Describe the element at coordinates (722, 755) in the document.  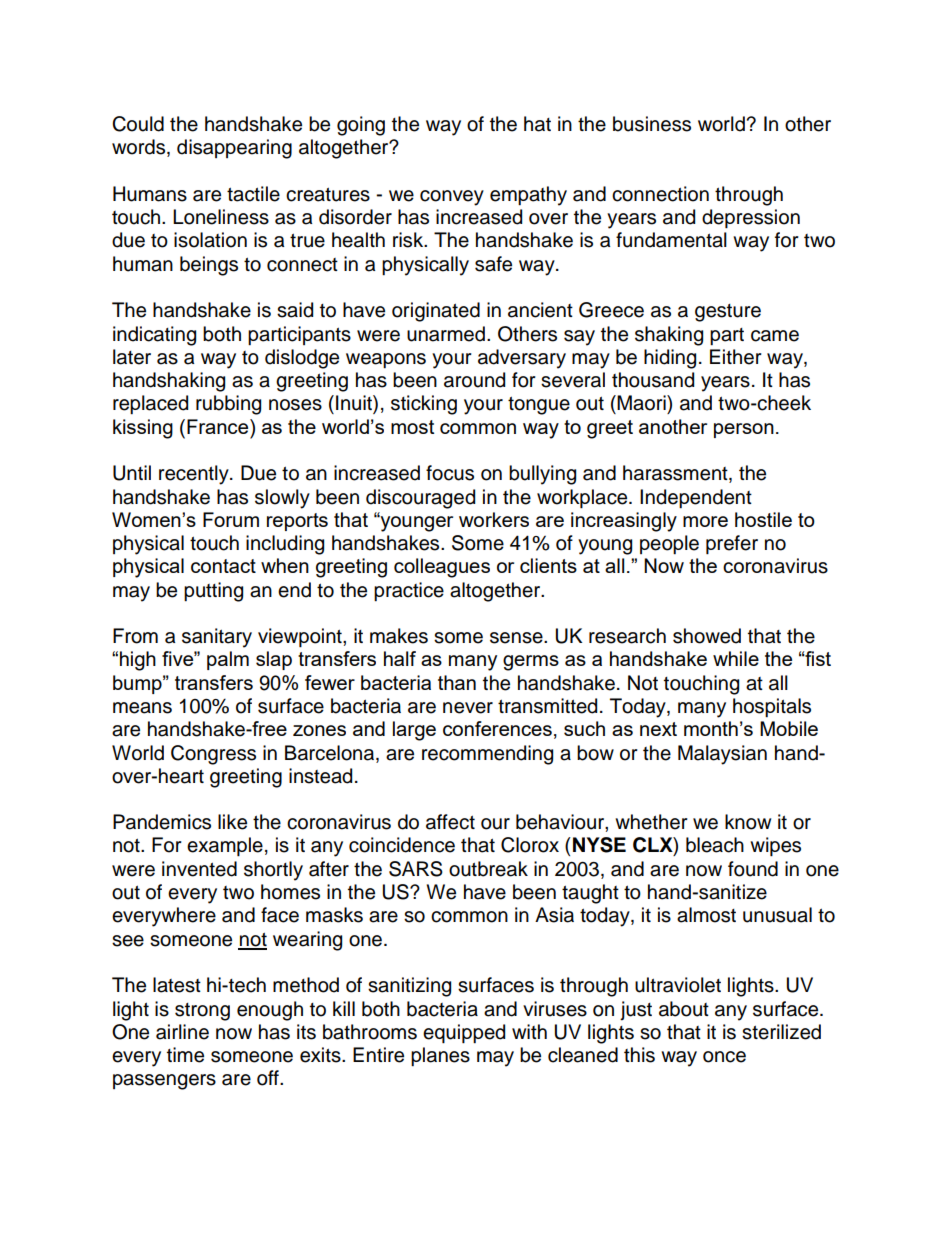
I see `Malaysian` at that location.
